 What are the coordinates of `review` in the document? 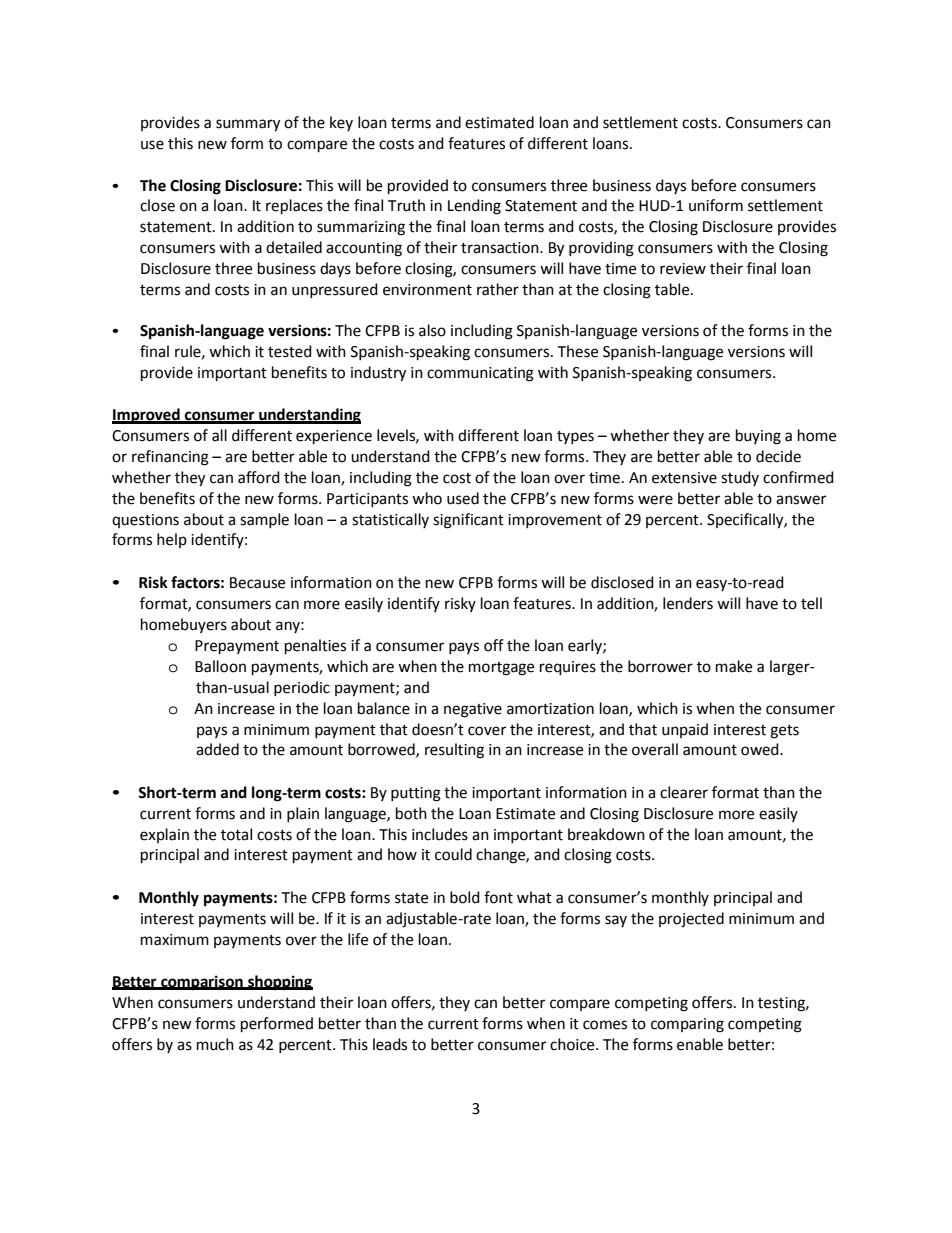 It's located at (683, 269).
